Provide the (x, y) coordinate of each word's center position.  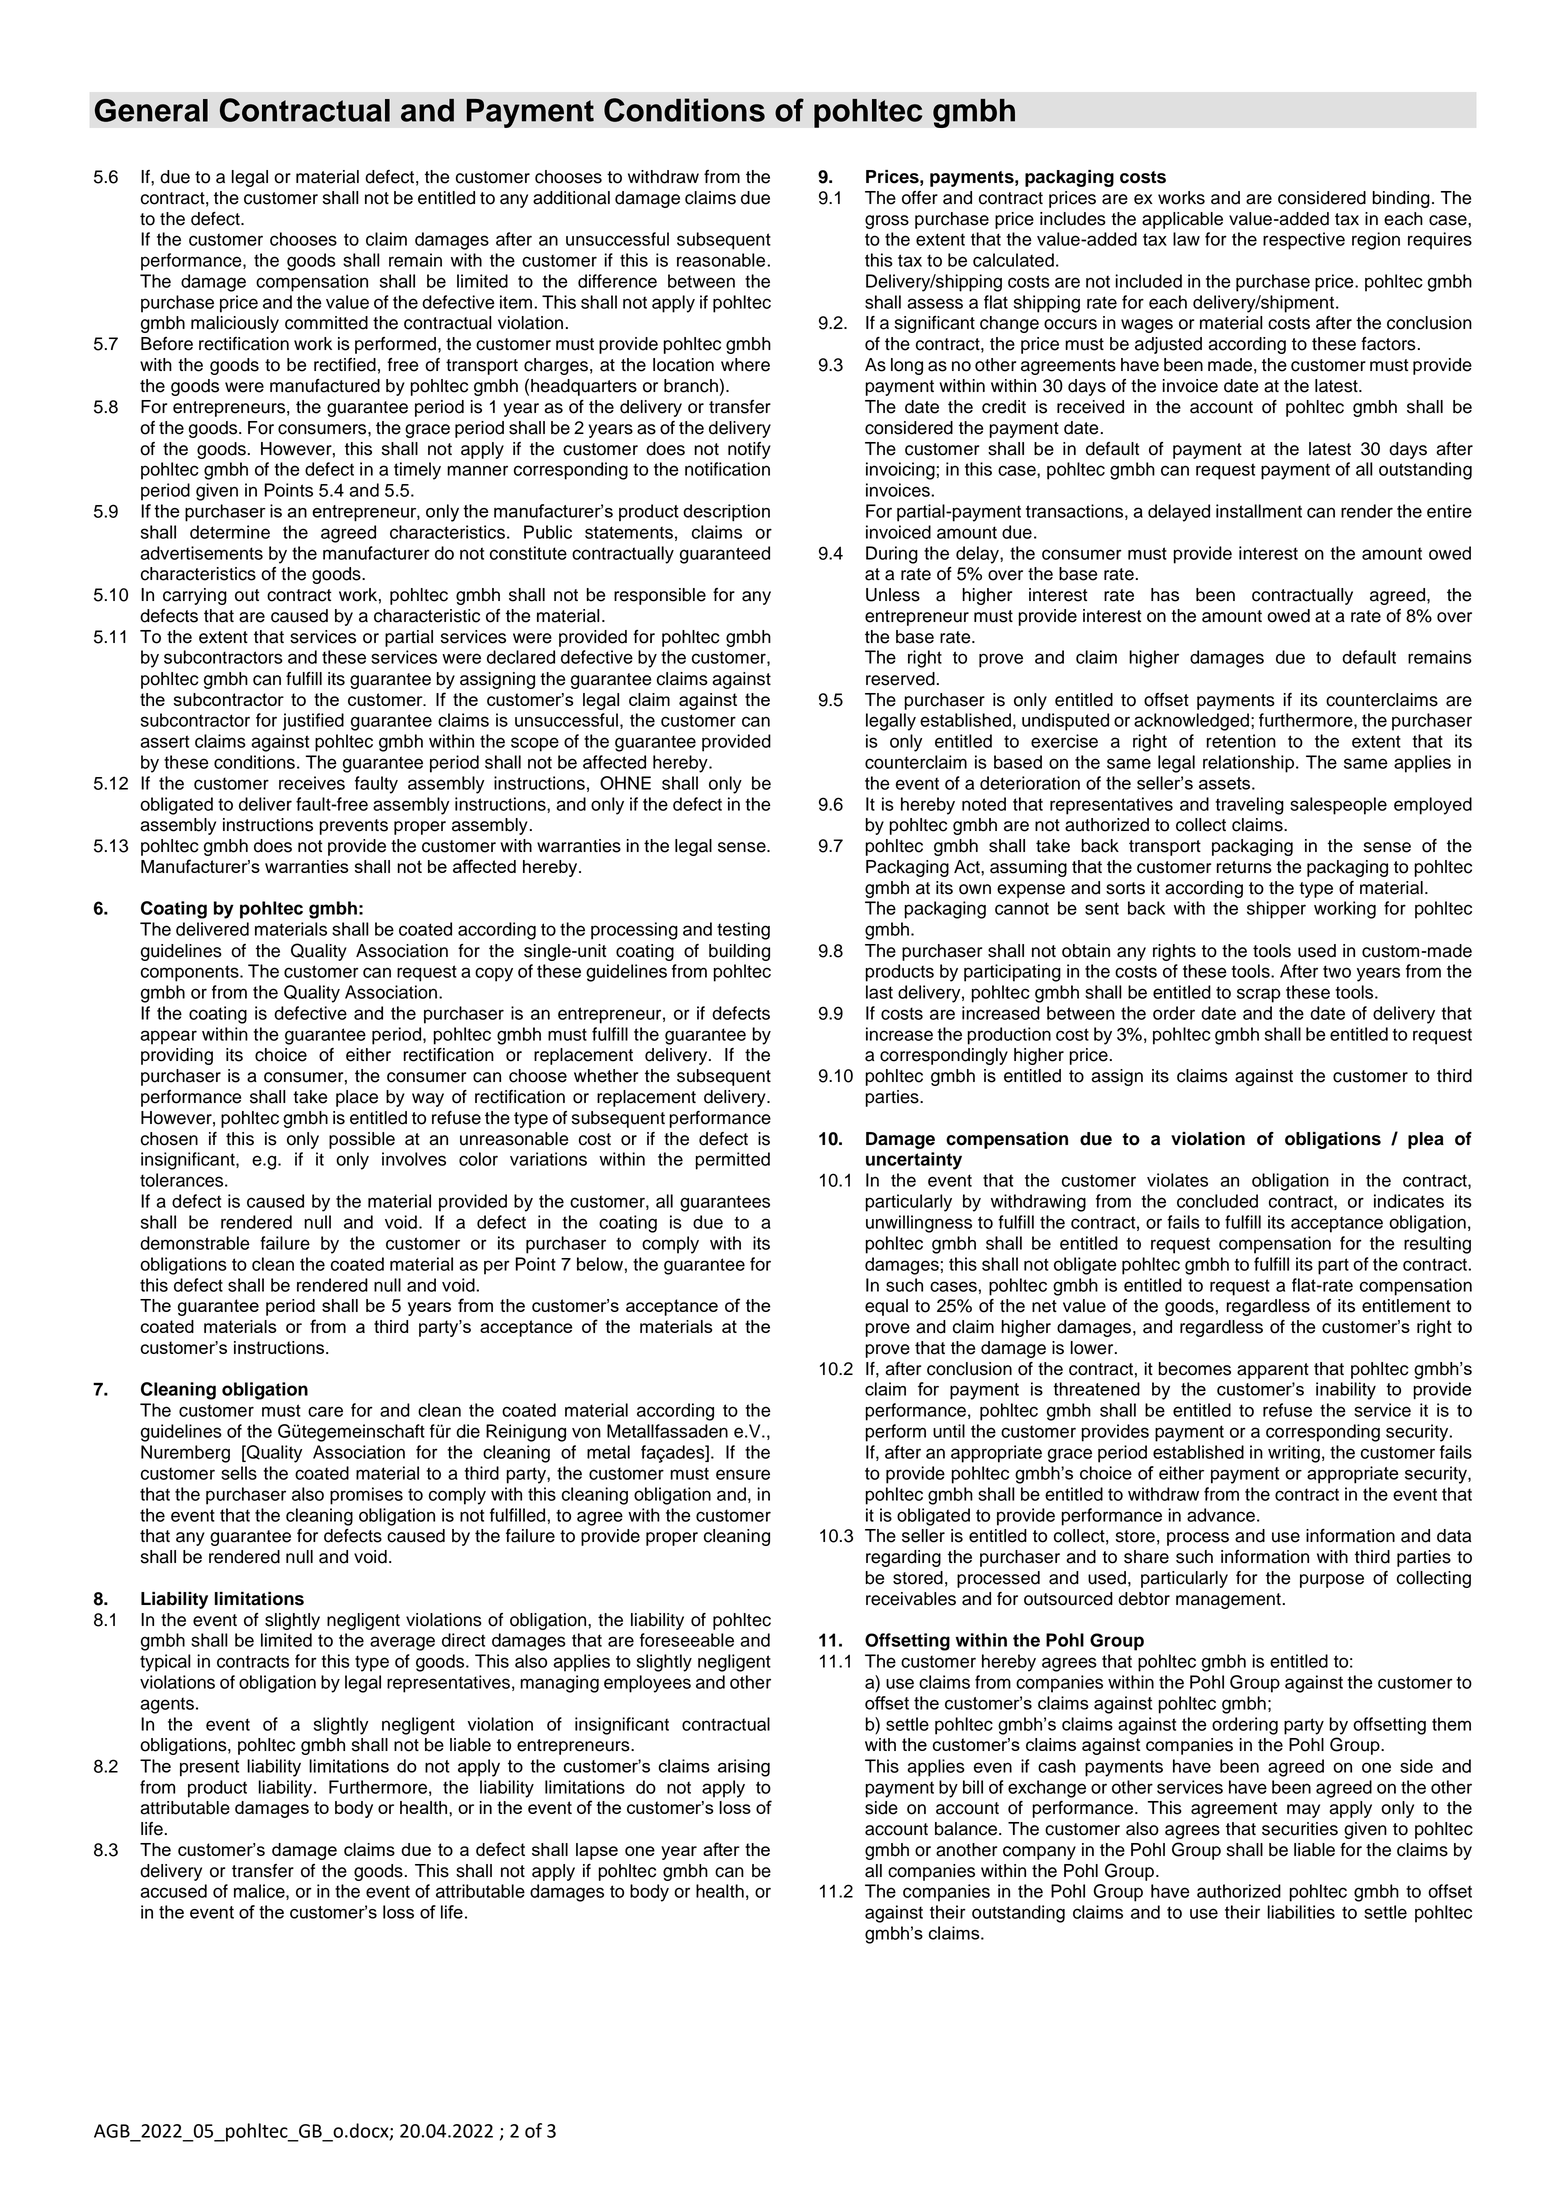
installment (1259, 511)
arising (744, 1768)
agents (167, 1705)
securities (1300, 1829)
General (151, 110)
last (879, 992)
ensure (743, 1474)
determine (230, 532)
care (325, 1411)
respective (1304, 241)
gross (887, 222)
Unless (893, 595)
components (191, 973)
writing (1294, 1454)
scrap (1259, 995)
